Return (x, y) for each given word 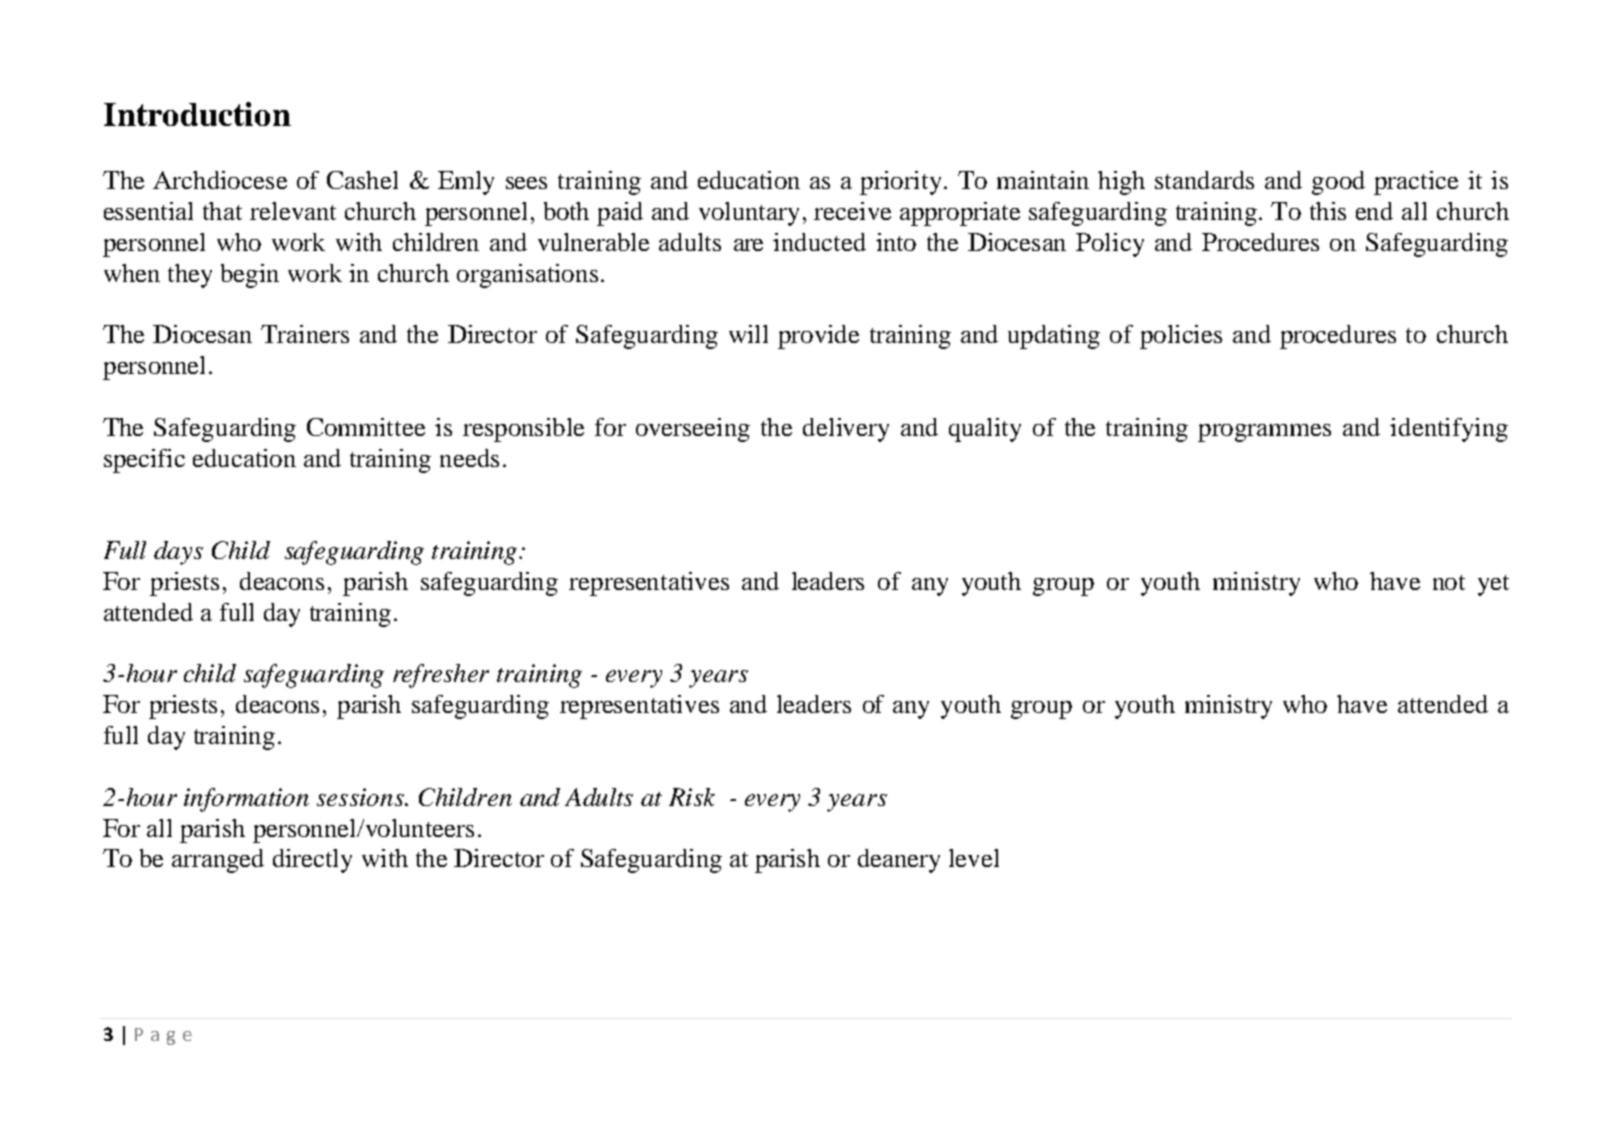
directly (312, 861)
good (1338, 183)
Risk (692, 797)
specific (144, 461)
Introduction (197, 114)
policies (1181, 337)
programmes (1264, 433)
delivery (846, 430)
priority (900, 183)
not (1449, 582)
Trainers (305, 334)
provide (818, 337)
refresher (441, 676)
